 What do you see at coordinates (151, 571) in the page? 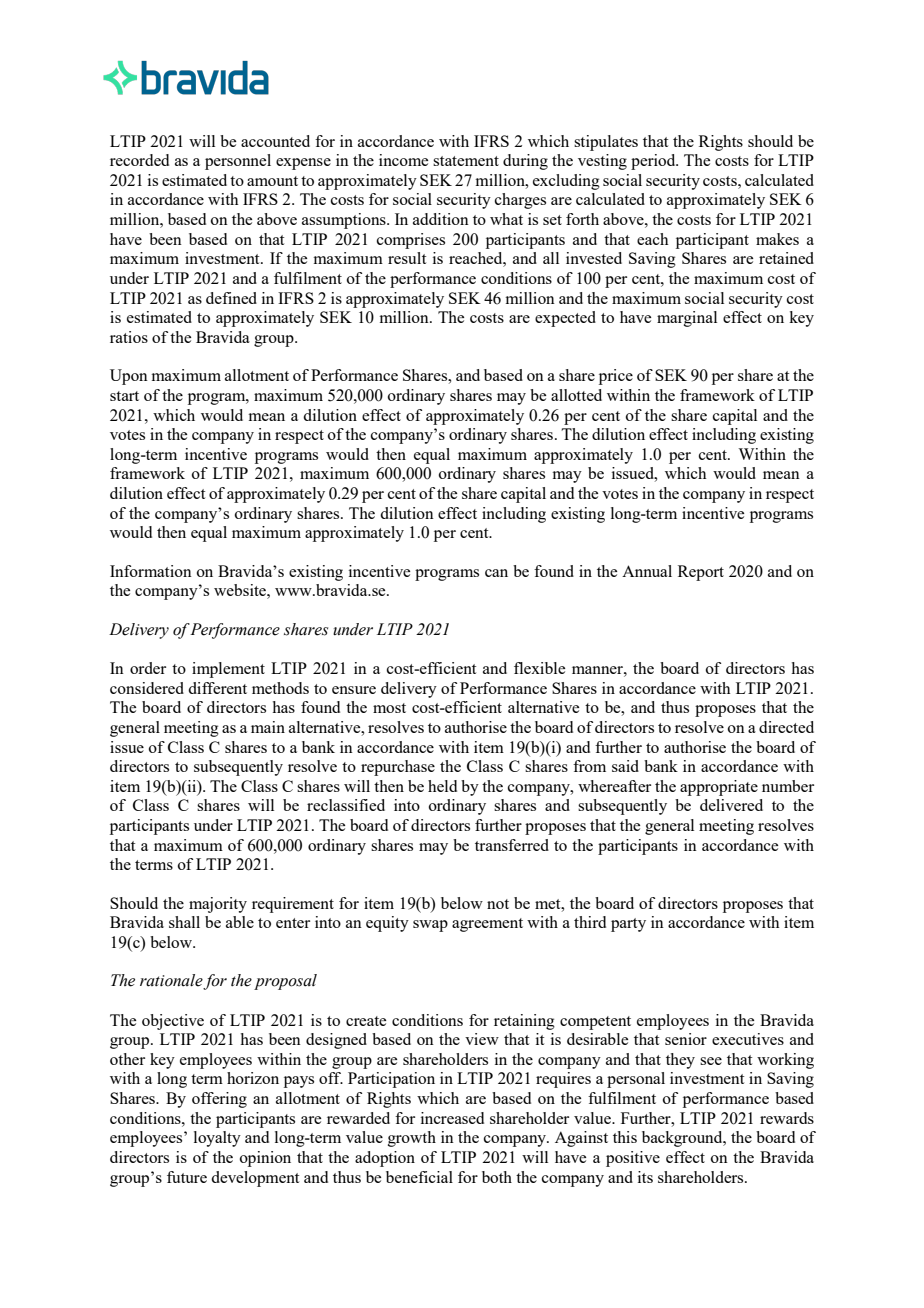
I see `Information` at bounding box center [151, 571].
